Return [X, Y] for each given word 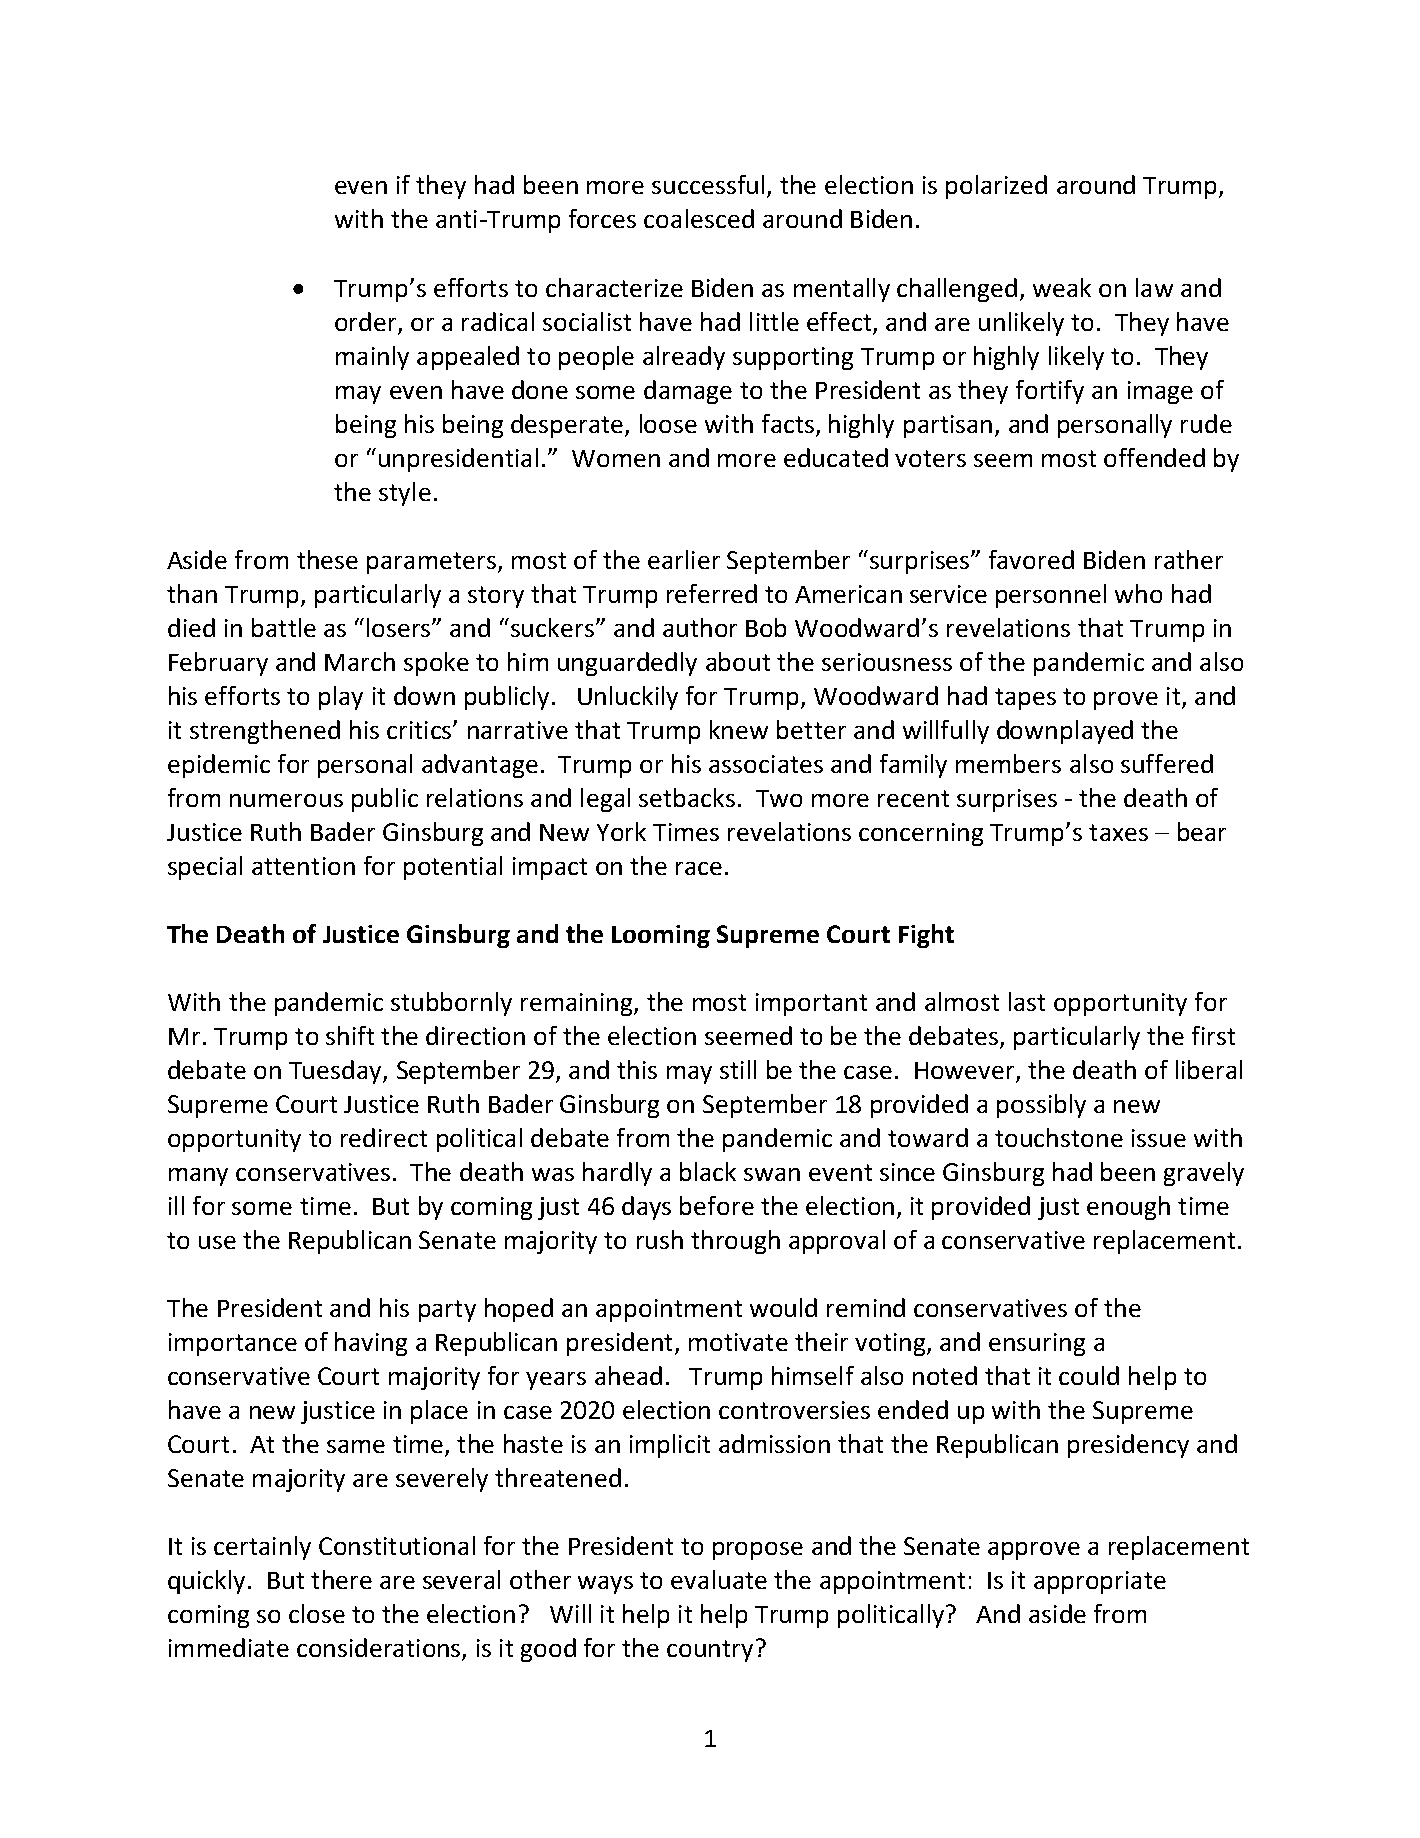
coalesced [699, 218]
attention [303, 866]
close [317, 1613]
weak [1062, 287]
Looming [661, 936]
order [367, 323]
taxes [1118, 832]
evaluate [719, 1579]
